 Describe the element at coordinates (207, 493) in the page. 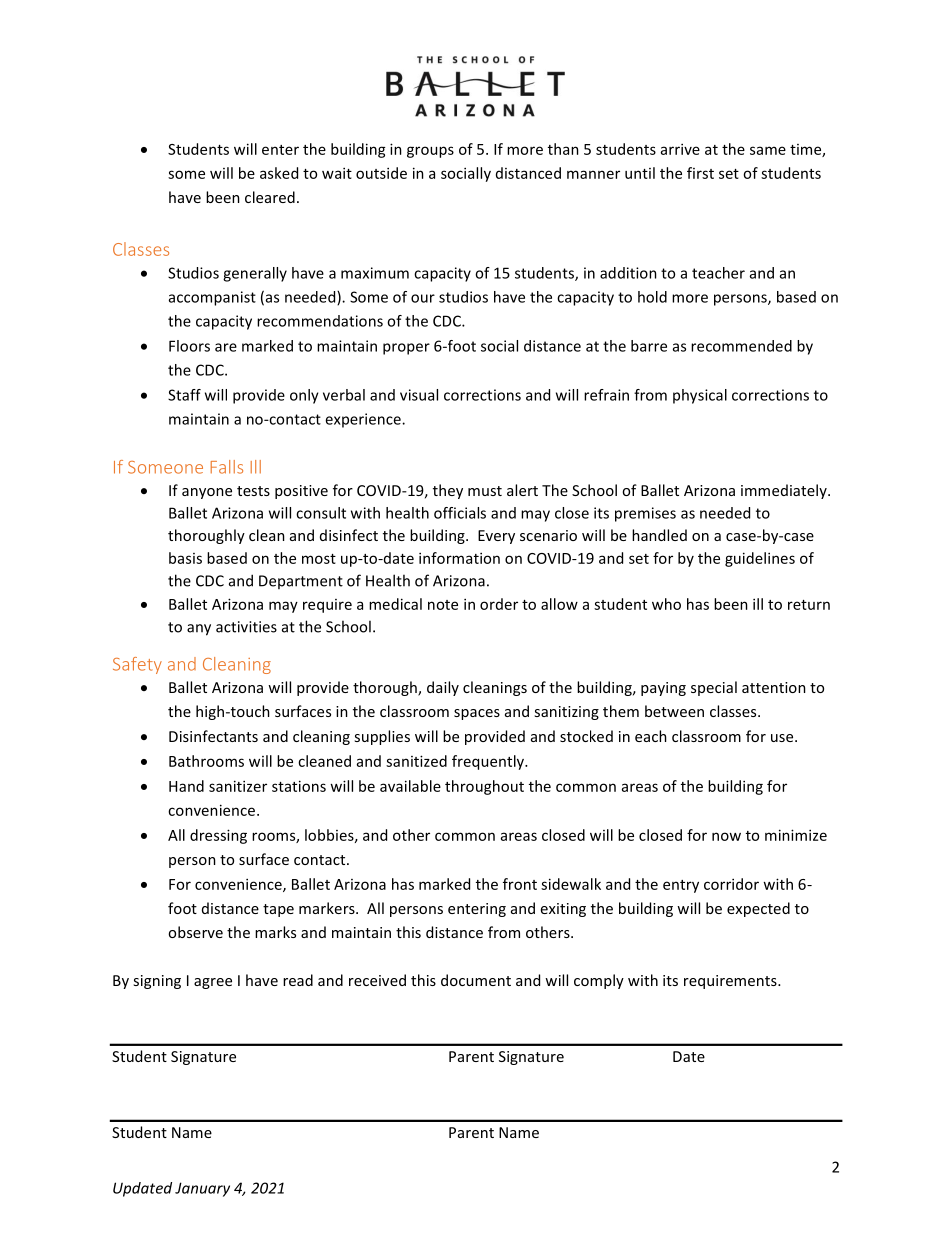

I see `anyone` at that location.
